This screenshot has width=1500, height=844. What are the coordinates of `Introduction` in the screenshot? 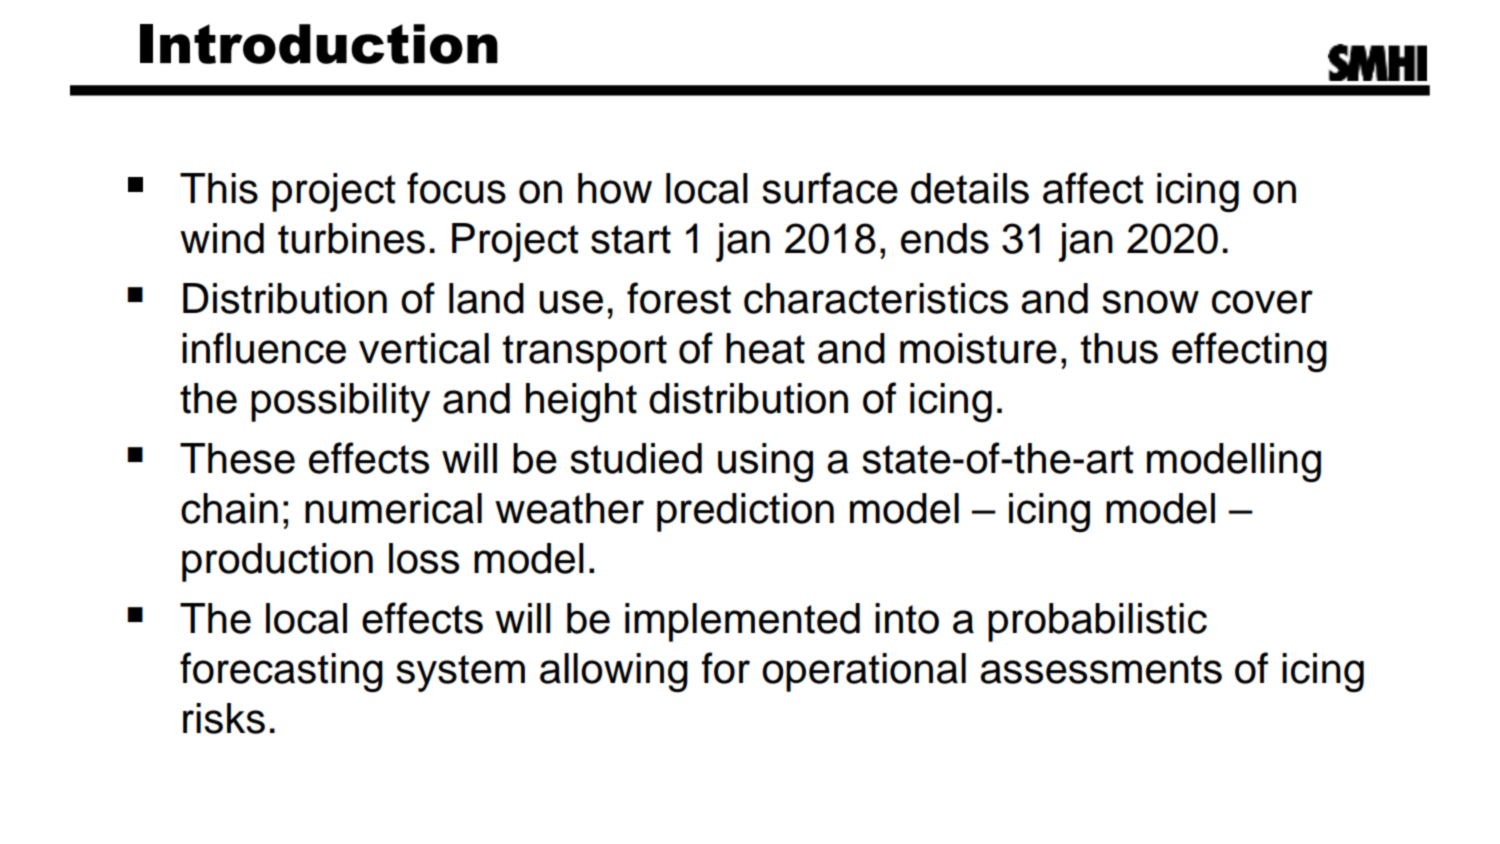 It's located at (319, 44).
